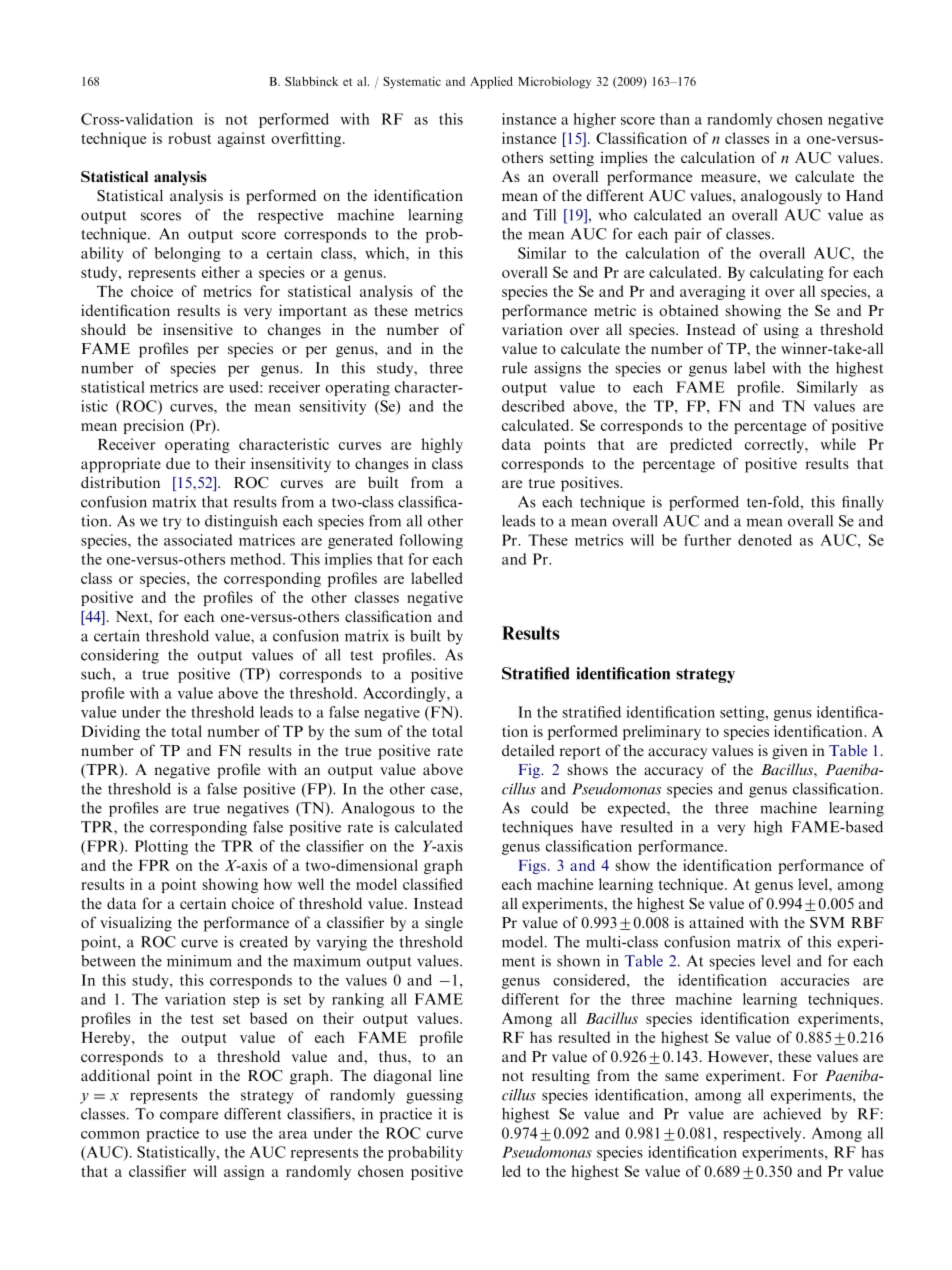 This image has width=952, height=1270. I want to click on denoted, so click(765, 540).
